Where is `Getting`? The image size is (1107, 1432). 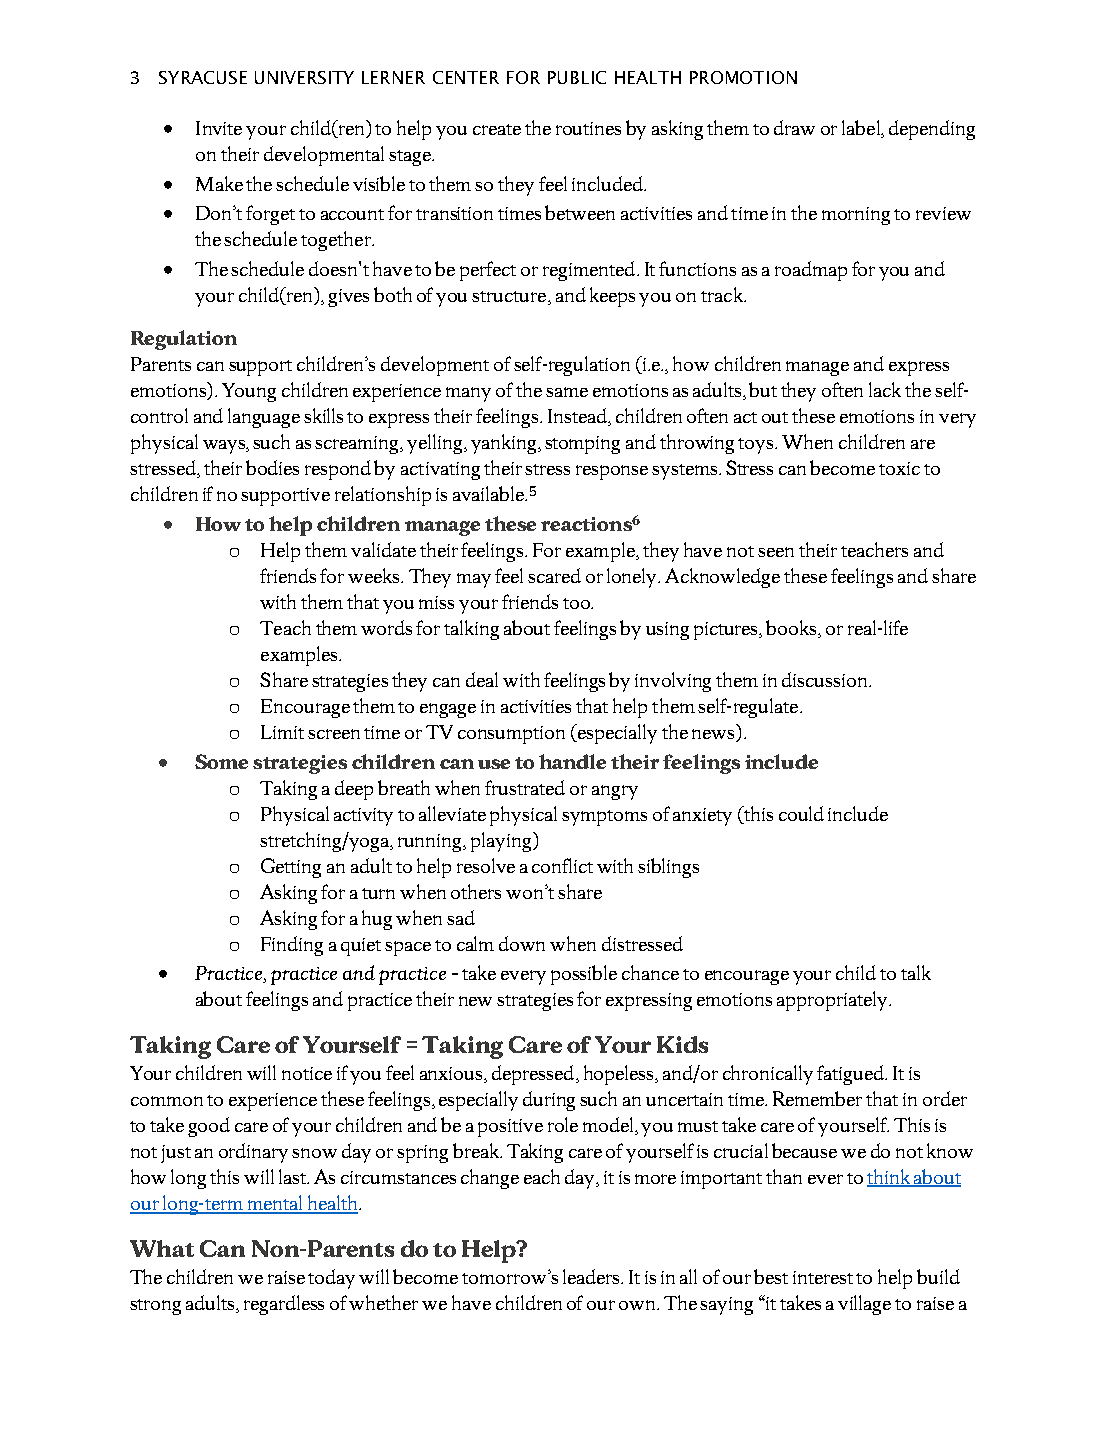 Getting is located at coordinates (291, 868).
